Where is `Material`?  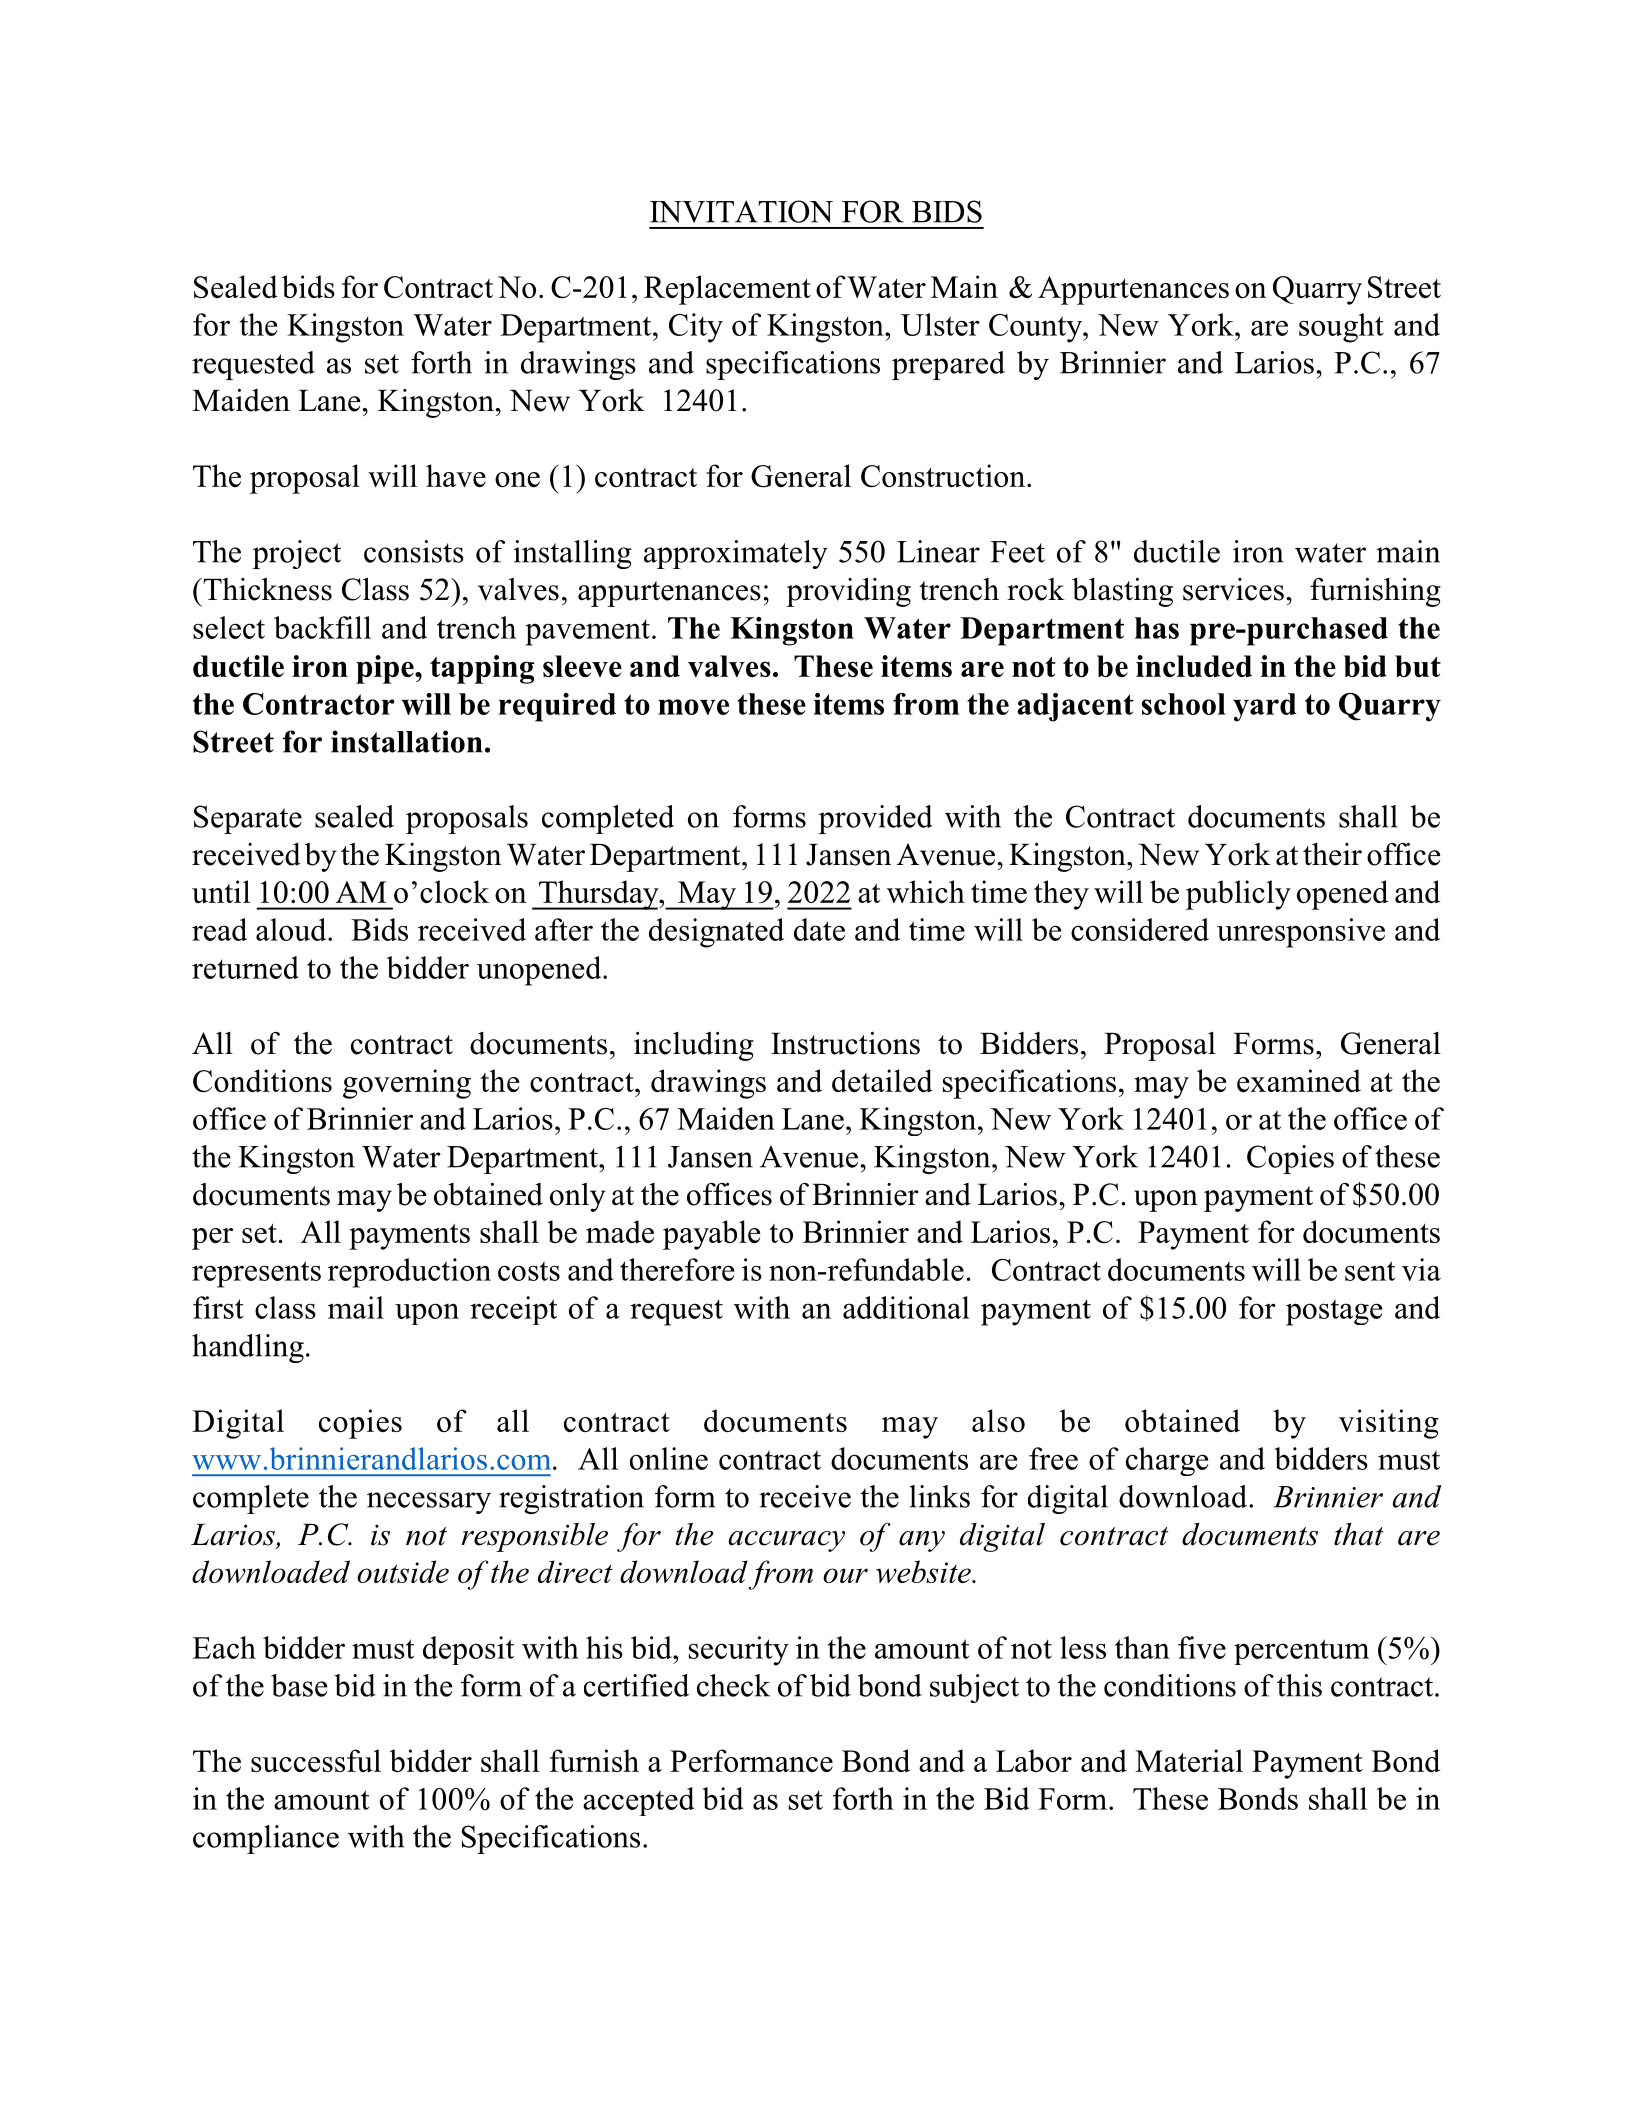 Material is located at coordinates (1189, 1760).
